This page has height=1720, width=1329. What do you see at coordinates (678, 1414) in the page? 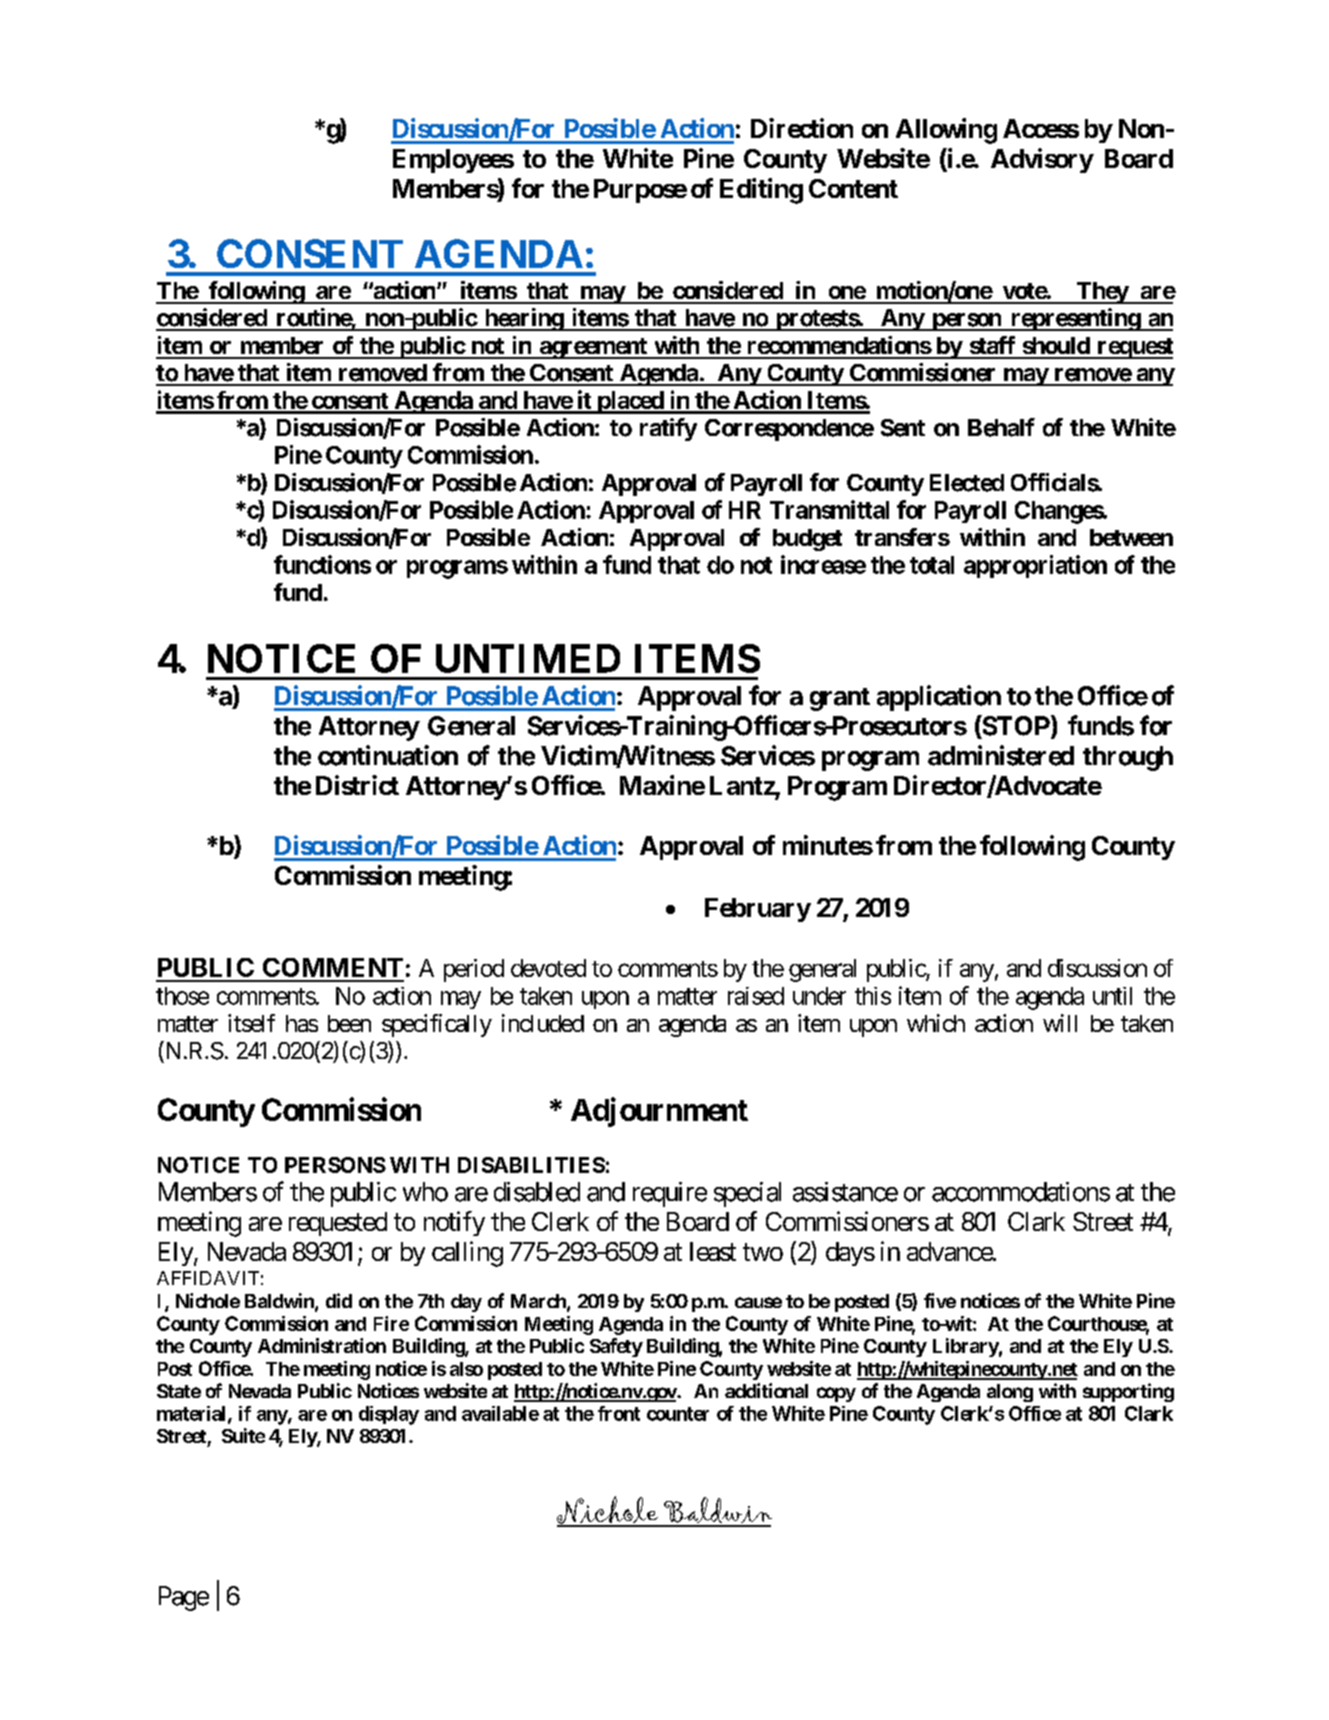
I see `counter` at bounding box center [678, 1414].
